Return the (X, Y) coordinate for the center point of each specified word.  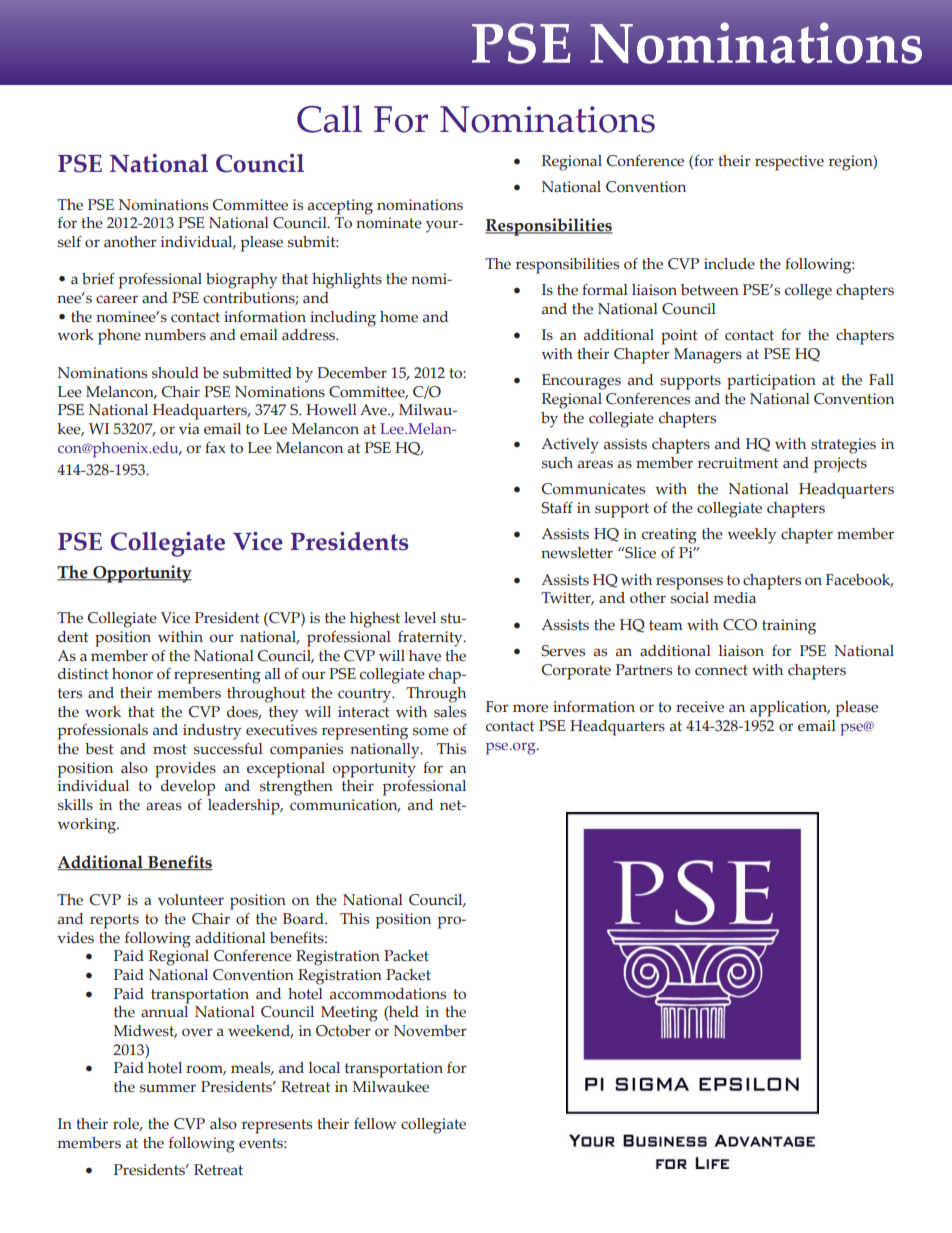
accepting (340, 207)
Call (329, 119)
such (557, 463)
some (431, 731)
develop (188, 788)
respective (789, 163)
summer (168, 1088)
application (790, 709)
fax (215, 448)
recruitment (738, 463)
